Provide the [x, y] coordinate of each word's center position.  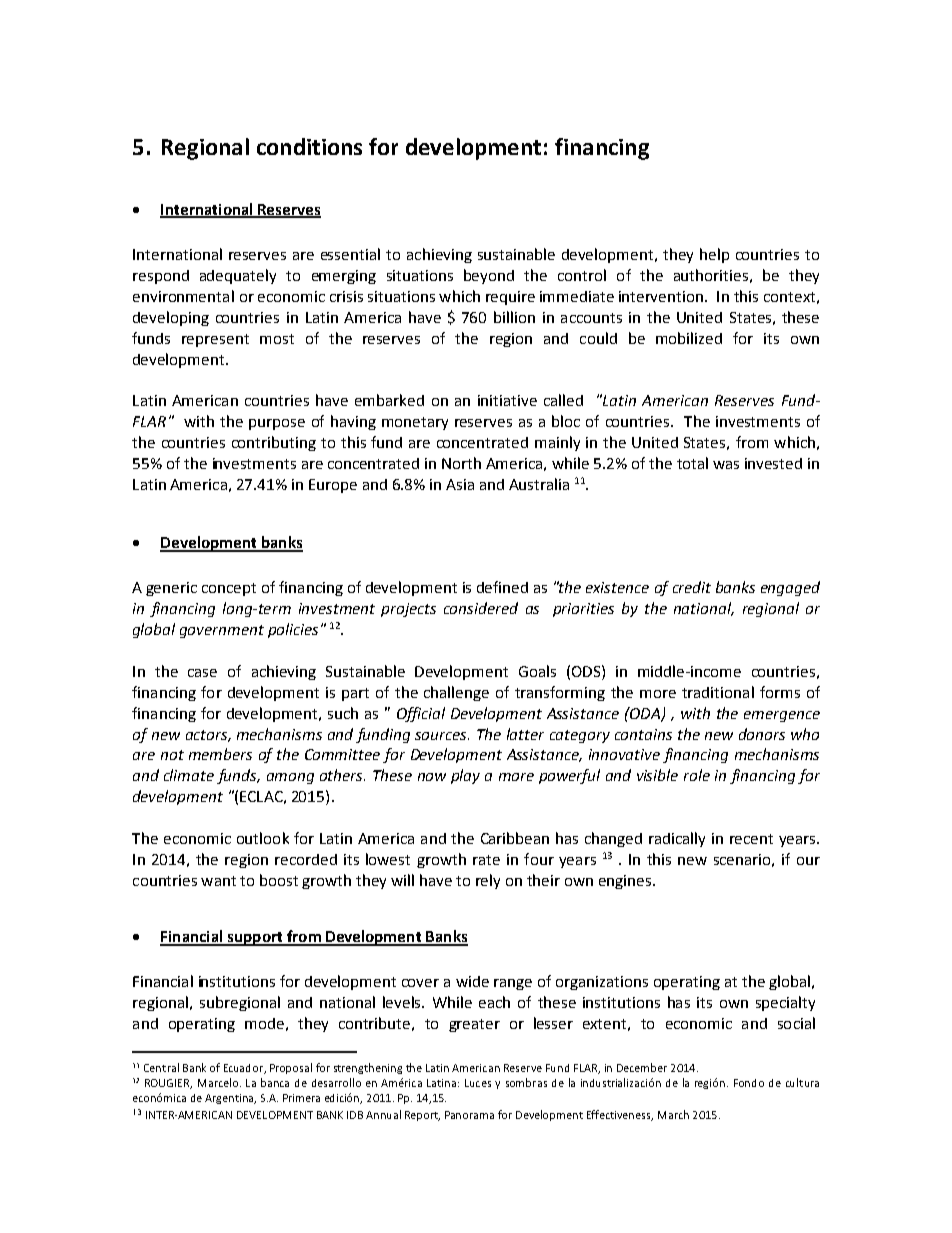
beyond [489, 276]
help [714, 255]
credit [692, 587]
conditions [309, 146]
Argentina [230, 1099]
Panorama [469, 1115]
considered [481, 608]
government [222, 631]
